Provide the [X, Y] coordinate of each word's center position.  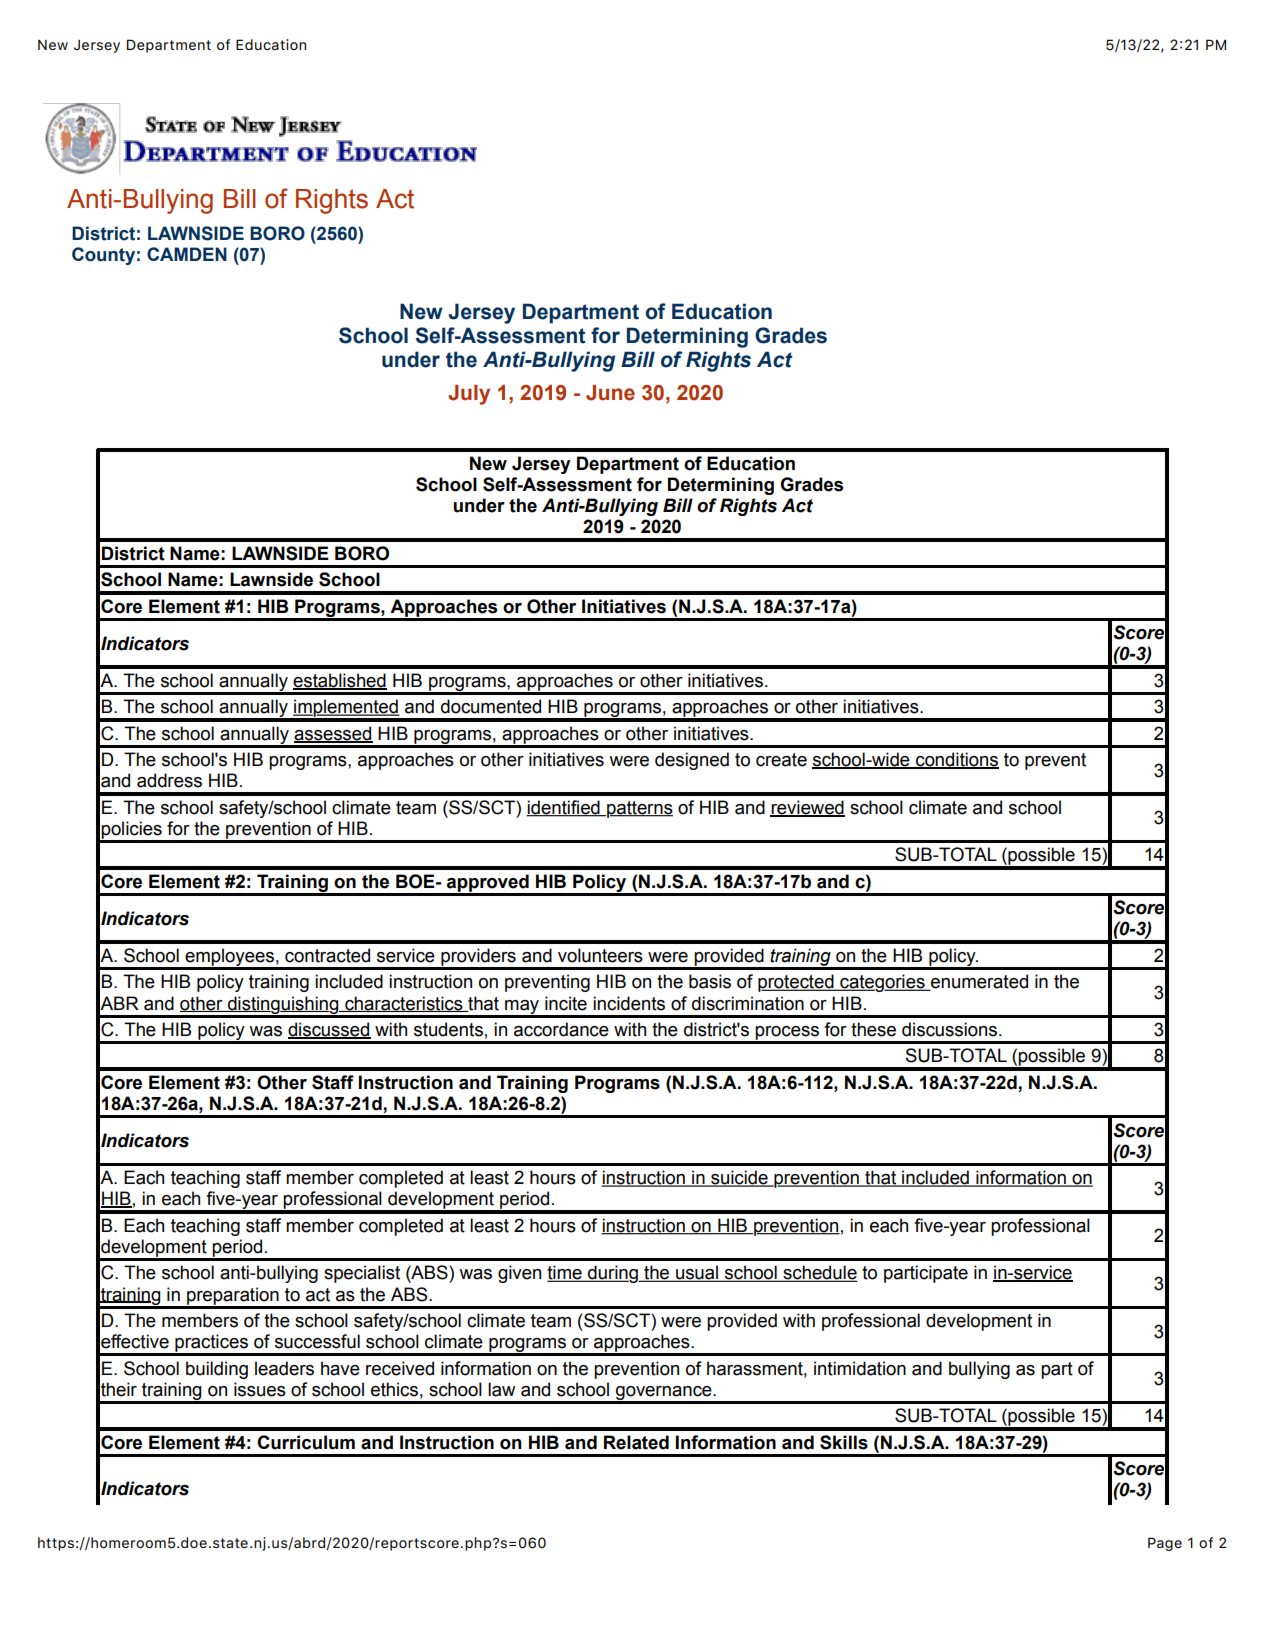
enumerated [978, 982]
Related [636, 1442]
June [610, 393]
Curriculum [306, 1442]
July [469, 395]
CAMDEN [187, 254]
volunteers [600, 955]
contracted [327, 955]
